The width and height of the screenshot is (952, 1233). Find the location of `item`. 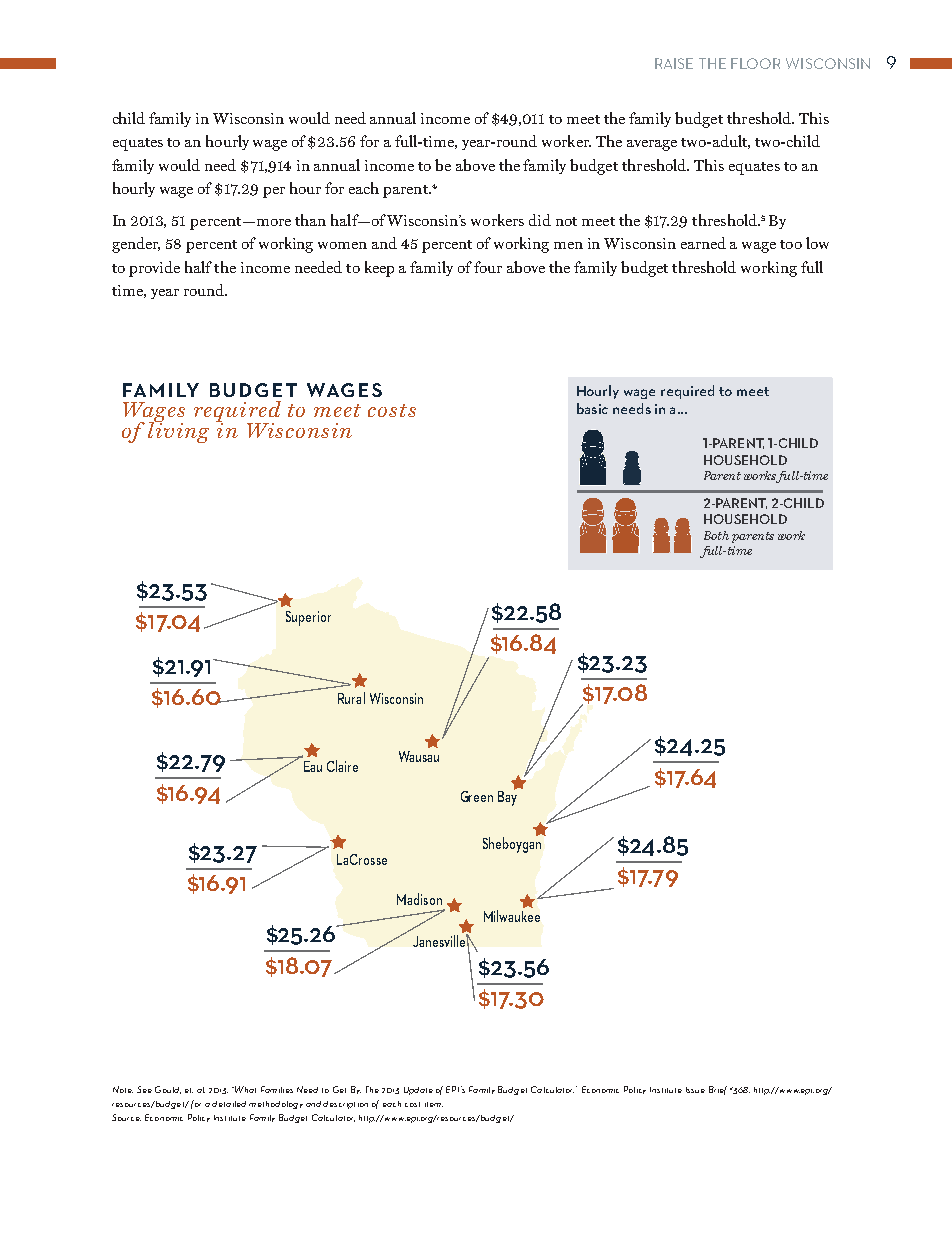

item is located at coordinates (434, 1104).
